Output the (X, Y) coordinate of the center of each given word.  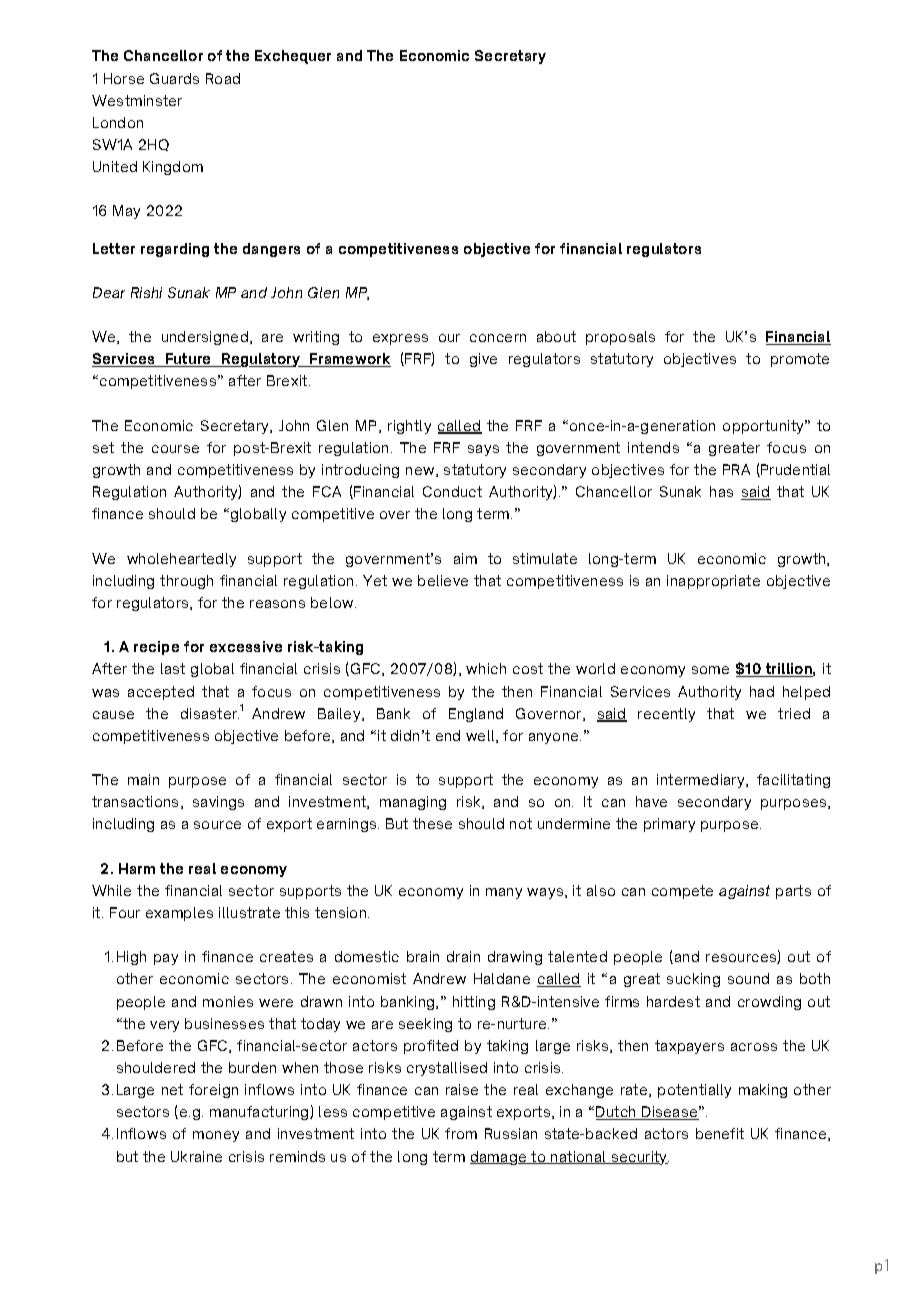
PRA (736, 469)
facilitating (793, 781)
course (175, 449)
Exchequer (293, 57)
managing (413, 803)
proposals (620, 338)
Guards (174, 78)
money (216, 1136)
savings (218, 803)
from (461, 1133)
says (483, 450)
